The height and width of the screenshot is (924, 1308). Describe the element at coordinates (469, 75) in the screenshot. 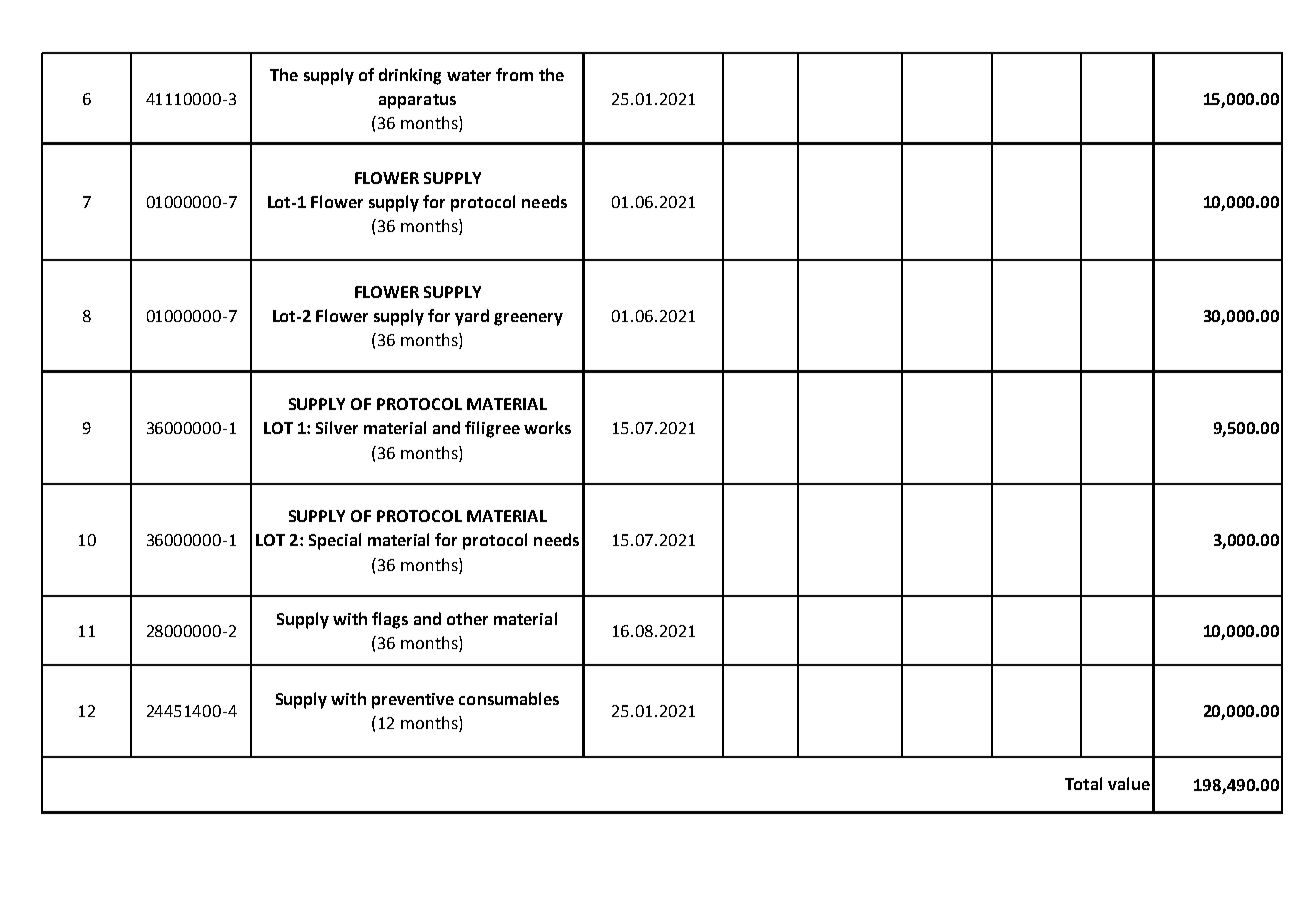

I see `water` at that location.
